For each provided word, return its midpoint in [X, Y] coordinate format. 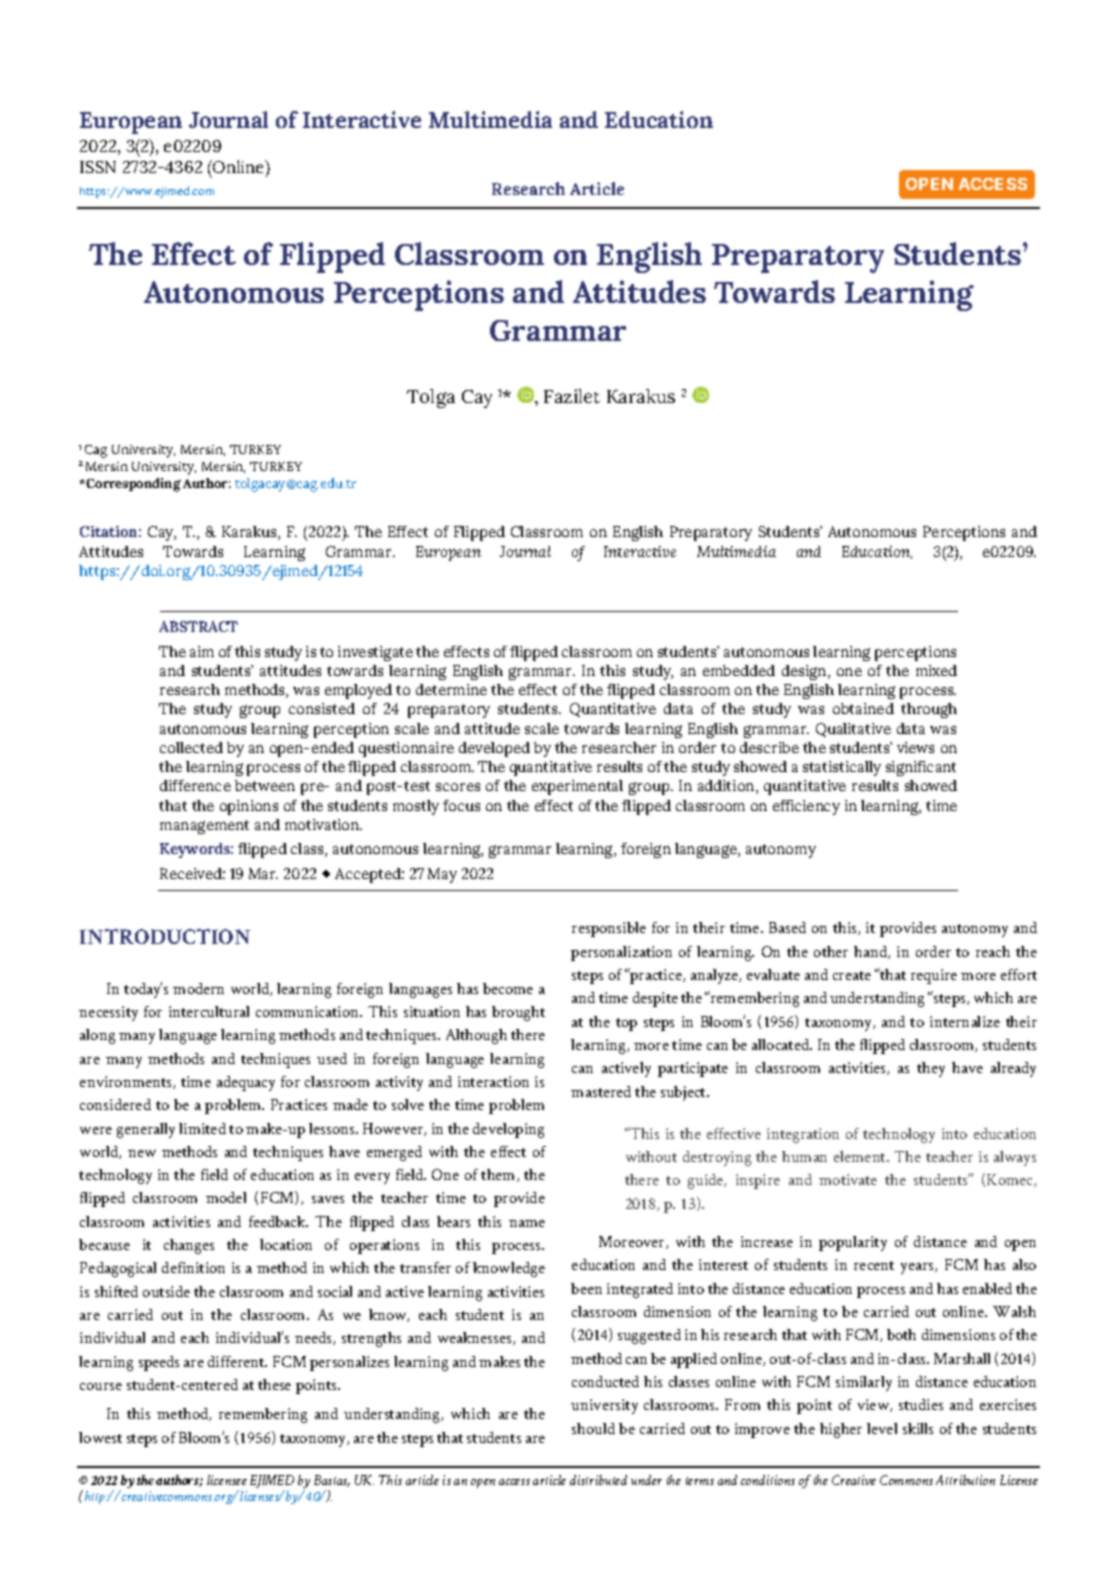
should [593, 1428]
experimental [577, 787]
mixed [936, 670]
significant [921, 768]
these [274, 1384]
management [204, 827]
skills [918, 1428]
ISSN [98, 167]
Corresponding [133, 485]
